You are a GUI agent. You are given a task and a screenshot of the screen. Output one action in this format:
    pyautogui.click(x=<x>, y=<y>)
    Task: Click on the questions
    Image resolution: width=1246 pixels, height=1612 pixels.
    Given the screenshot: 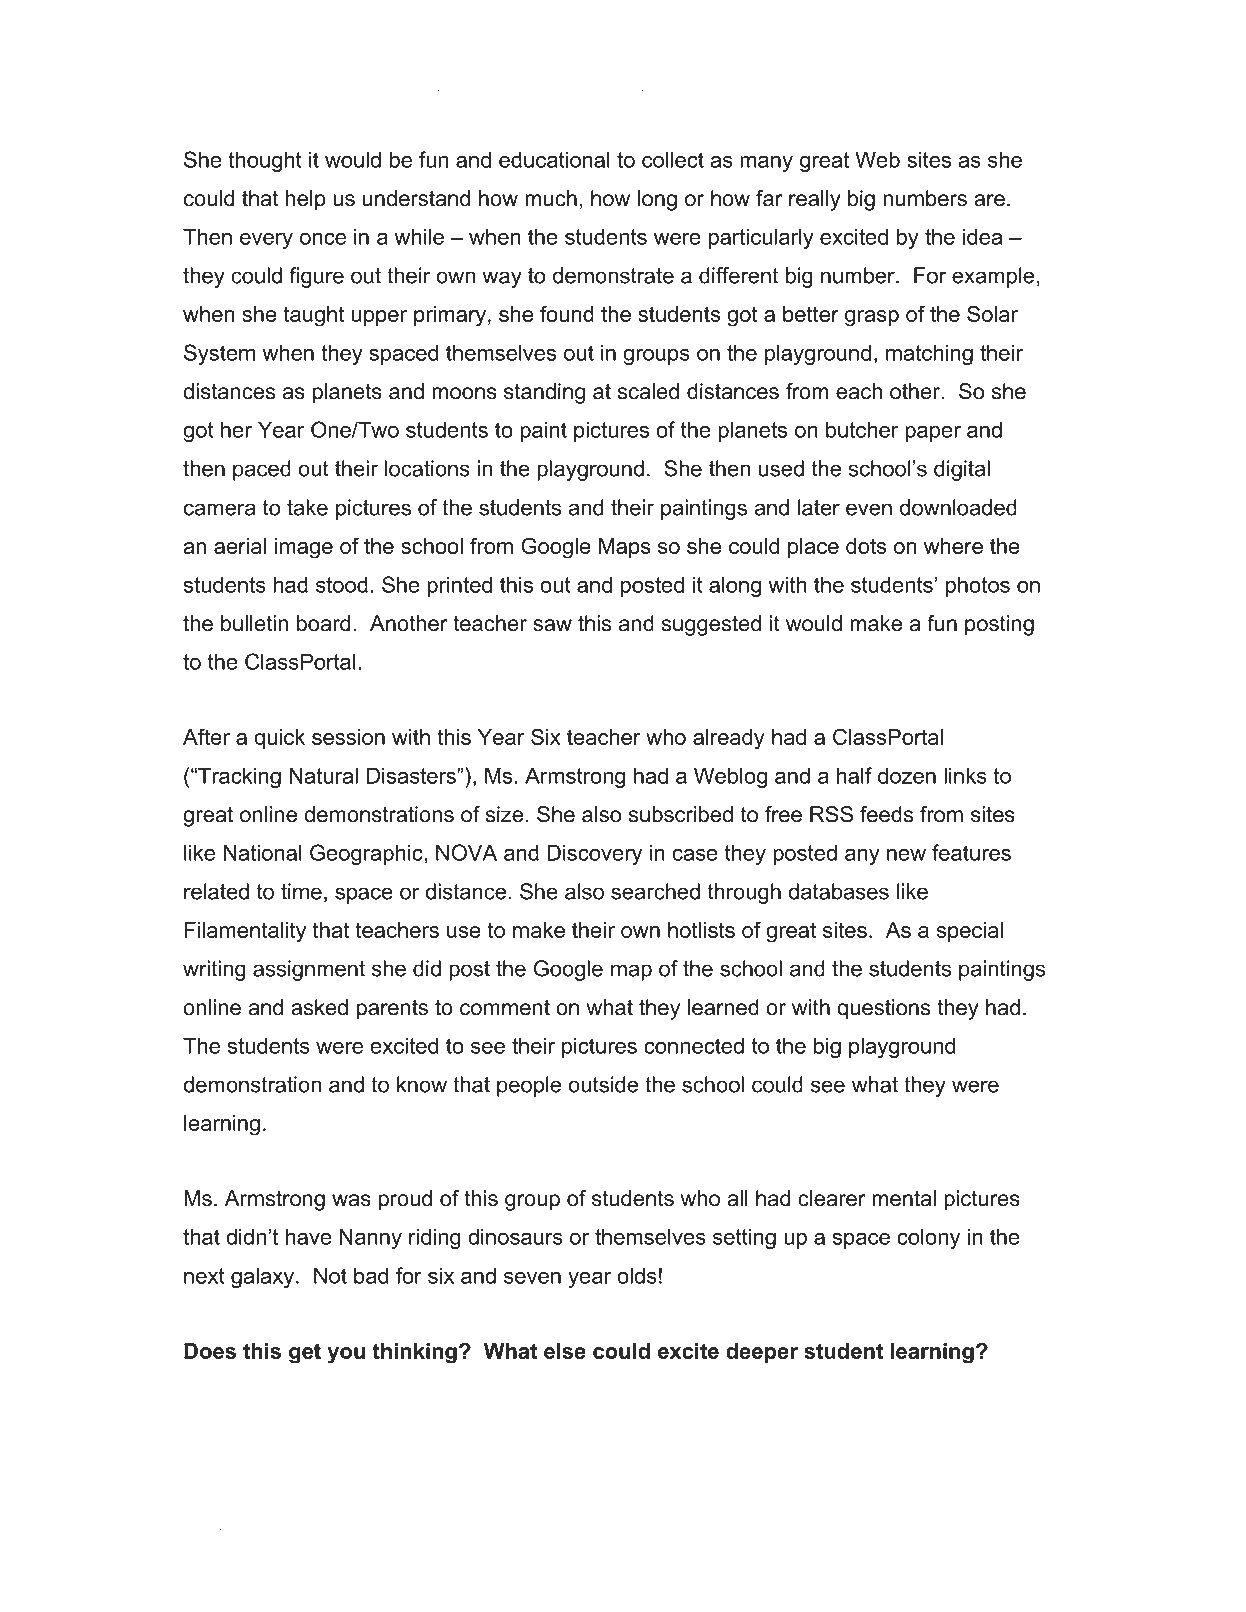 What is the action you would take?
    pyautogui.click(x=883, y=1009)
